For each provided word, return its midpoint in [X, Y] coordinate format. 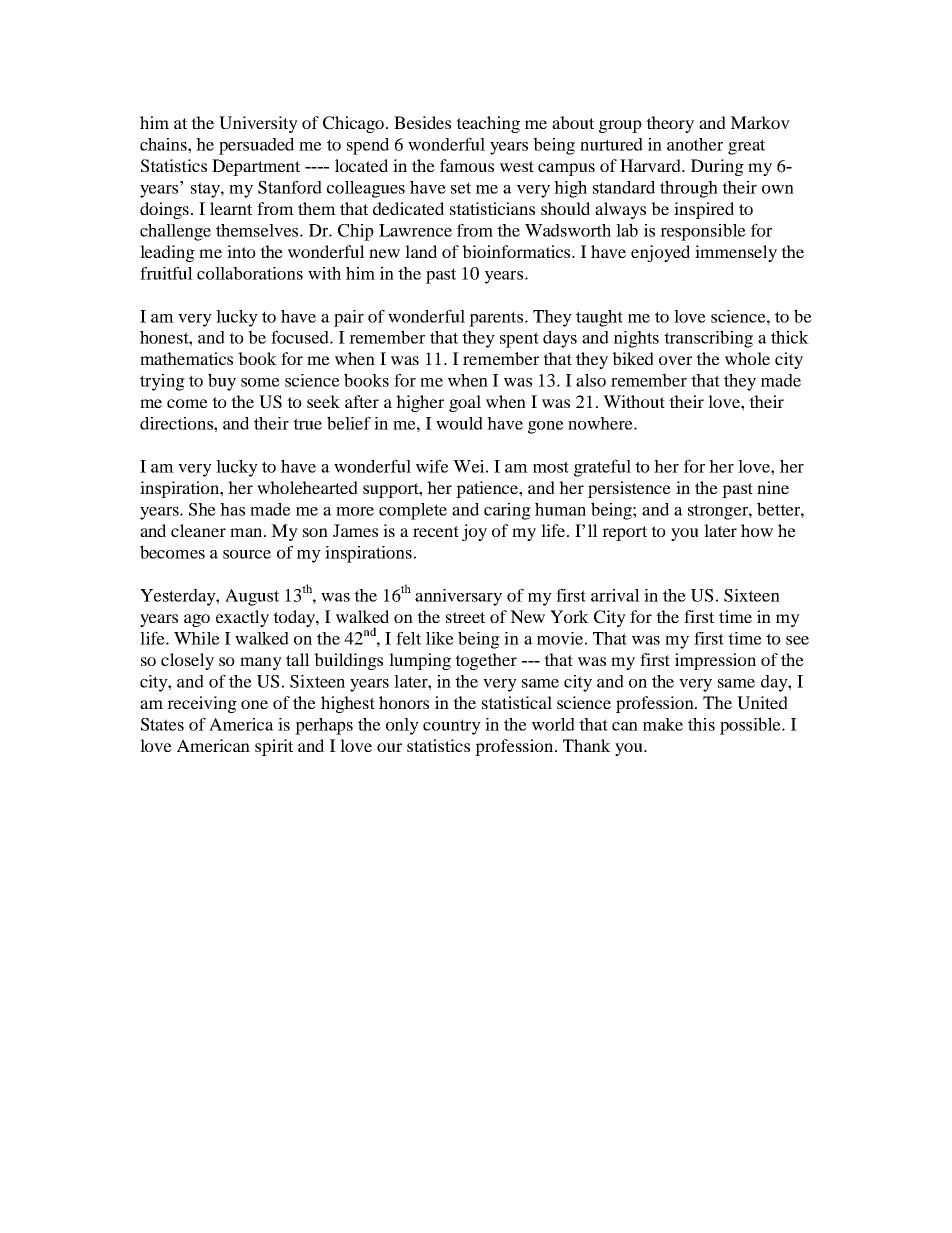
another [695, 144]
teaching [488, 124]
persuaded [256, 146]
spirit [274, 747]
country [452, 727]
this [701, 724]
